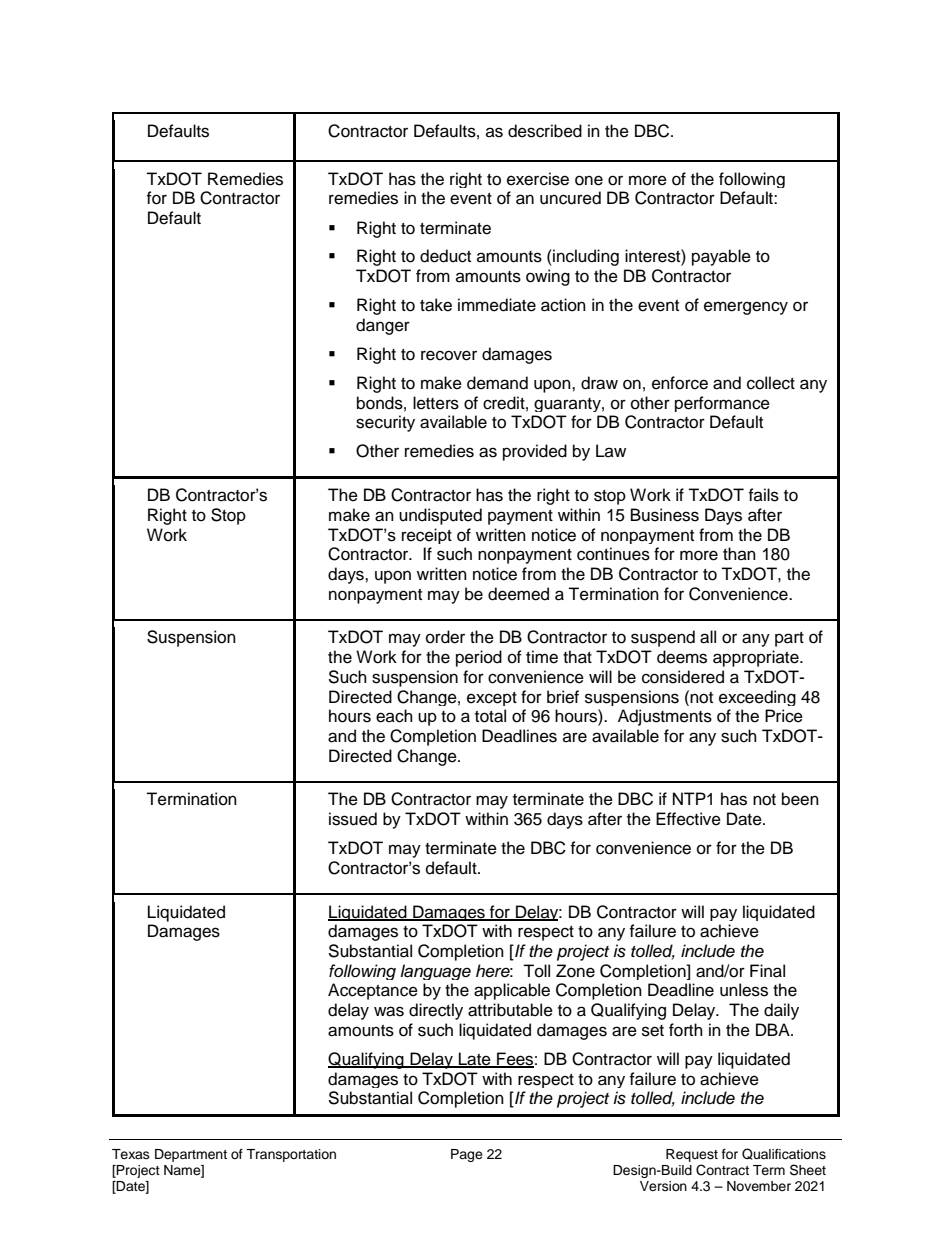 The image size is (952, 1233). Describe the element at coordinates (440, 516) in the document. I see `undisputed` at that location.
